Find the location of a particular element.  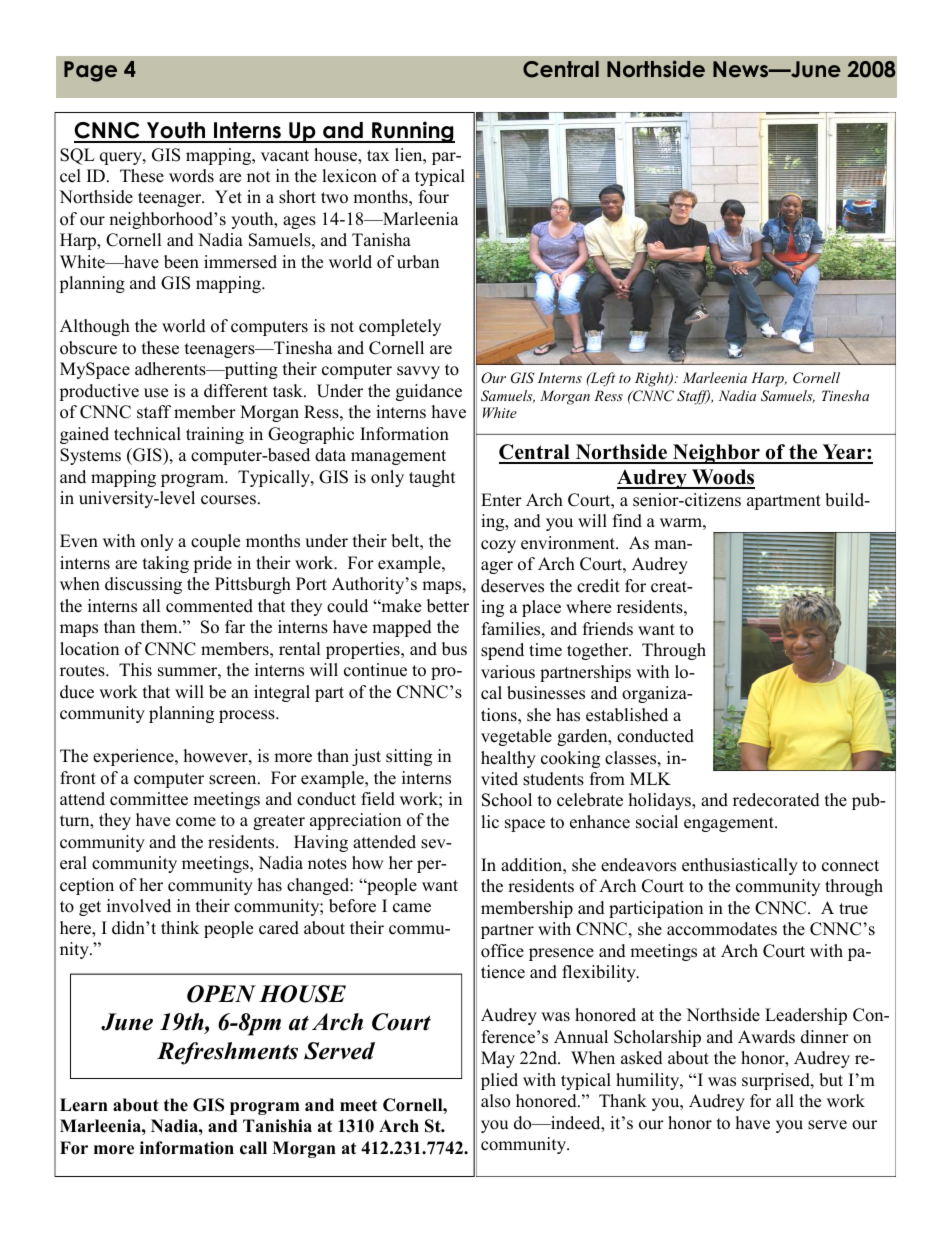

four is located at coordinates (434, 197).
